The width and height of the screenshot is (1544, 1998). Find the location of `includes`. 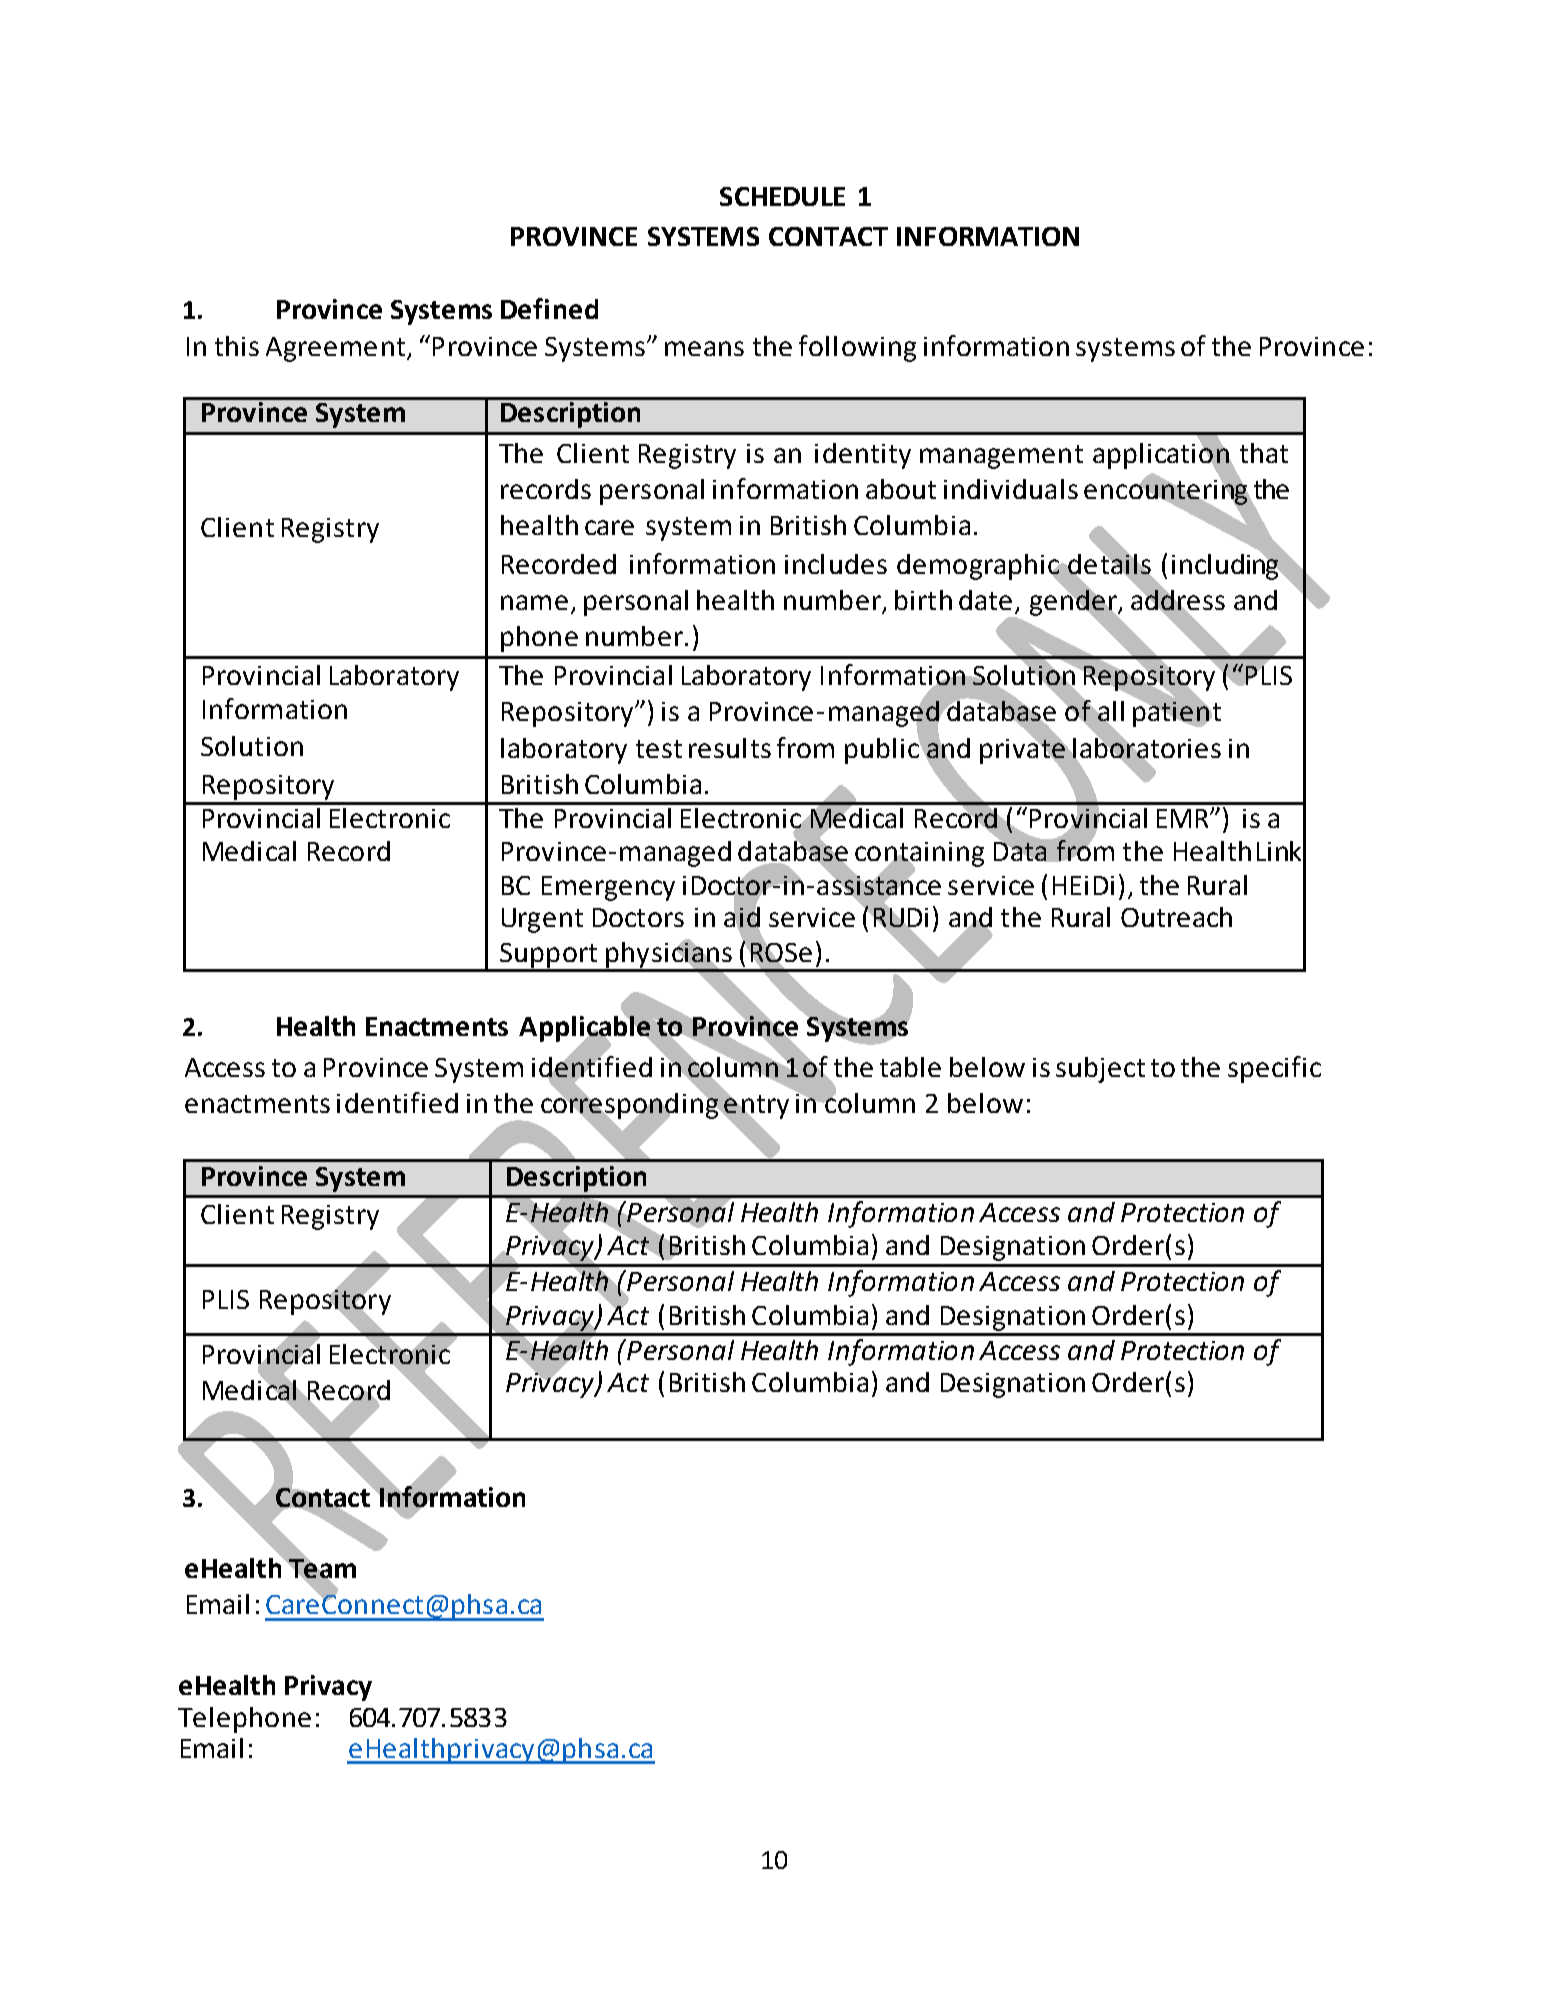

includes is located at coordinates (836, 564).
